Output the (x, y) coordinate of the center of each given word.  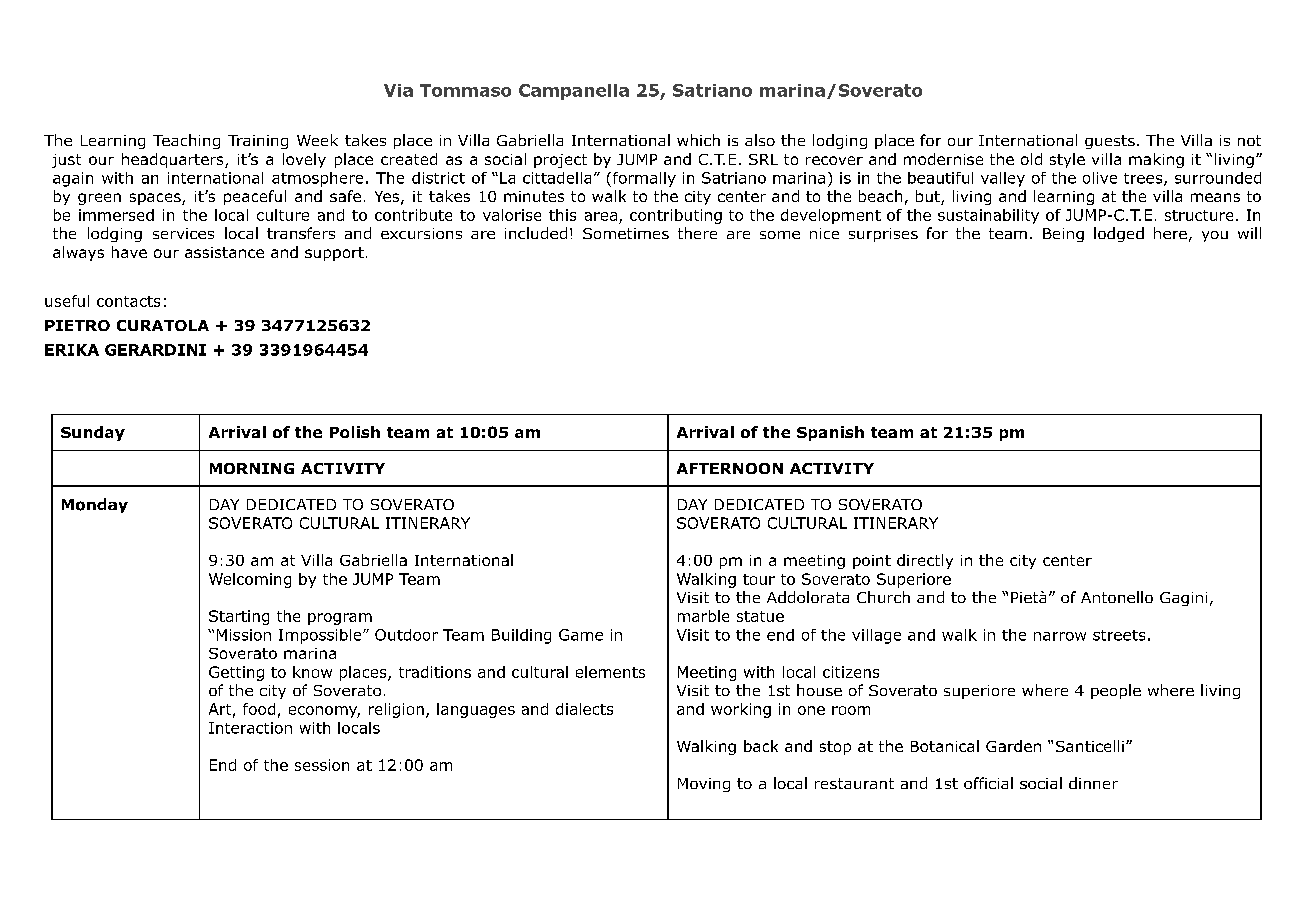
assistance (224, 252)
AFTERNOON (730, 468)
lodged (1119, 234)
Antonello (1117, 597)
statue (760, 616)
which (698, 140)
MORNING (252, 468)
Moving (704, 785)
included (536, 233)
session (322, 765)
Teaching (186, 141)
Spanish (830, 433)
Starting (239, 617)
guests (1110, 142)
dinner (1093, 783)
